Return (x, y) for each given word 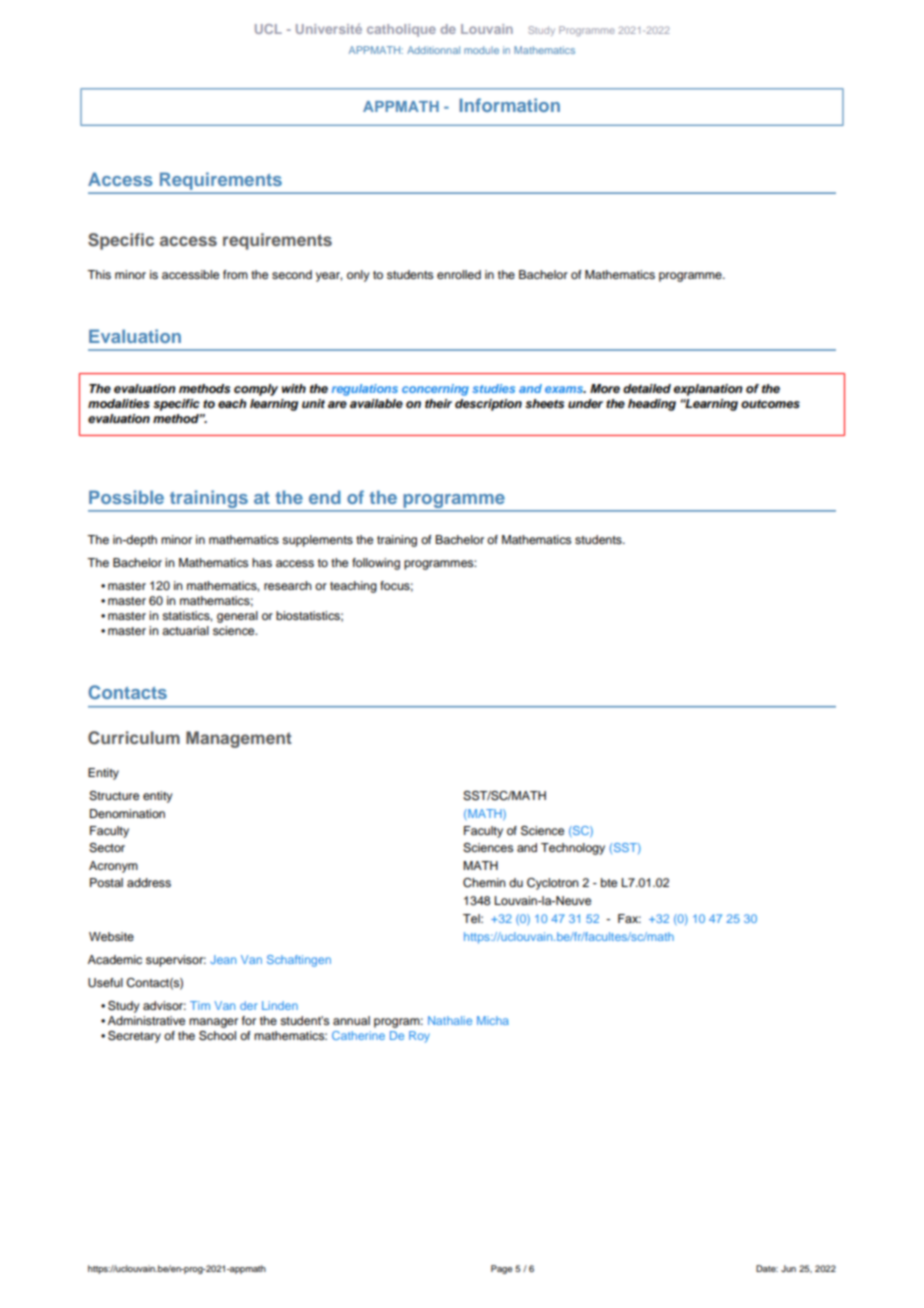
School (217, 1036)
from (235, 274)
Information (509, 105)
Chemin (484, 883)
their (438, 403)
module (481, 50)
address (149, 882)
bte (609, 882)
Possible (126, 497)
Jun (788, 1268)
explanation (708, 390)
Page (501, 1269)
